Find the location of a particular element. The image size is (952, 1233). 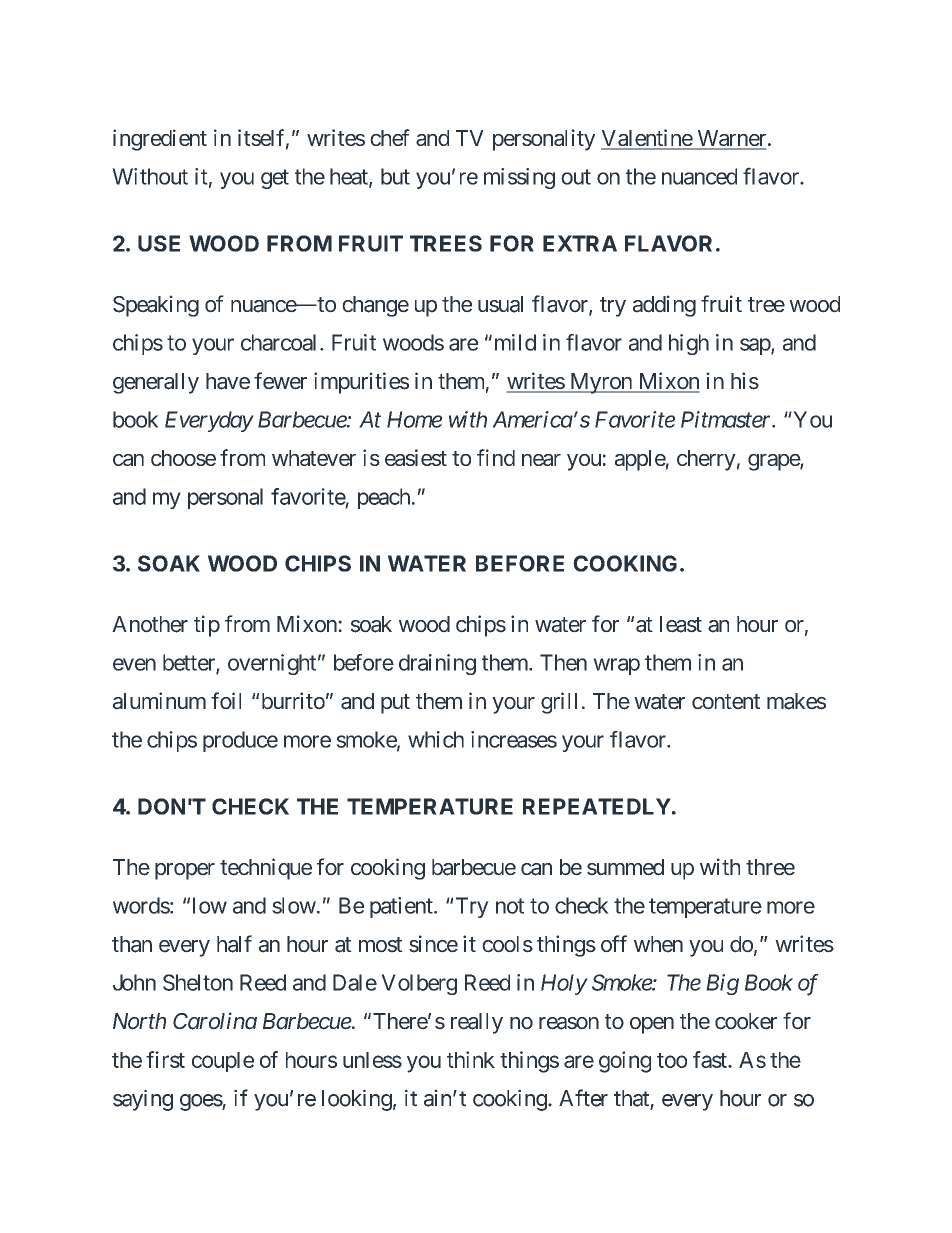

draining is located at coordinates (437, 664).
